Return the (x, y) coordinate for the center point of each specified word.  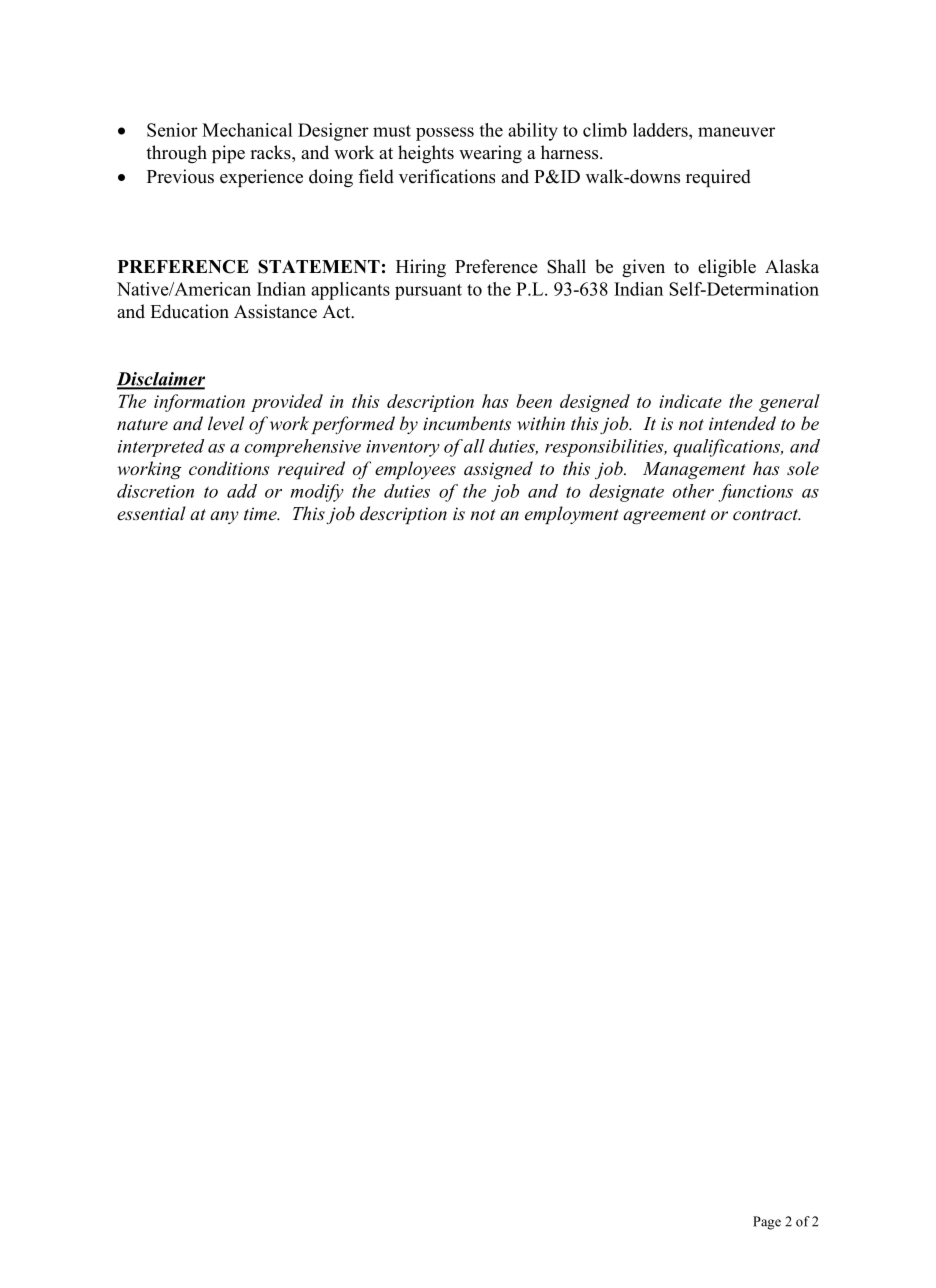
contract (767, 514)
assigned (498, 470)
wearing (490, 154)
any (224, 517)
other (693, 491)
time (261, 513)
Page (767, 1223)
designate (626, 493)
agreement (664, 517)
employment (572, 515)
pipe (228, 154)
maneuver (736, 132)
